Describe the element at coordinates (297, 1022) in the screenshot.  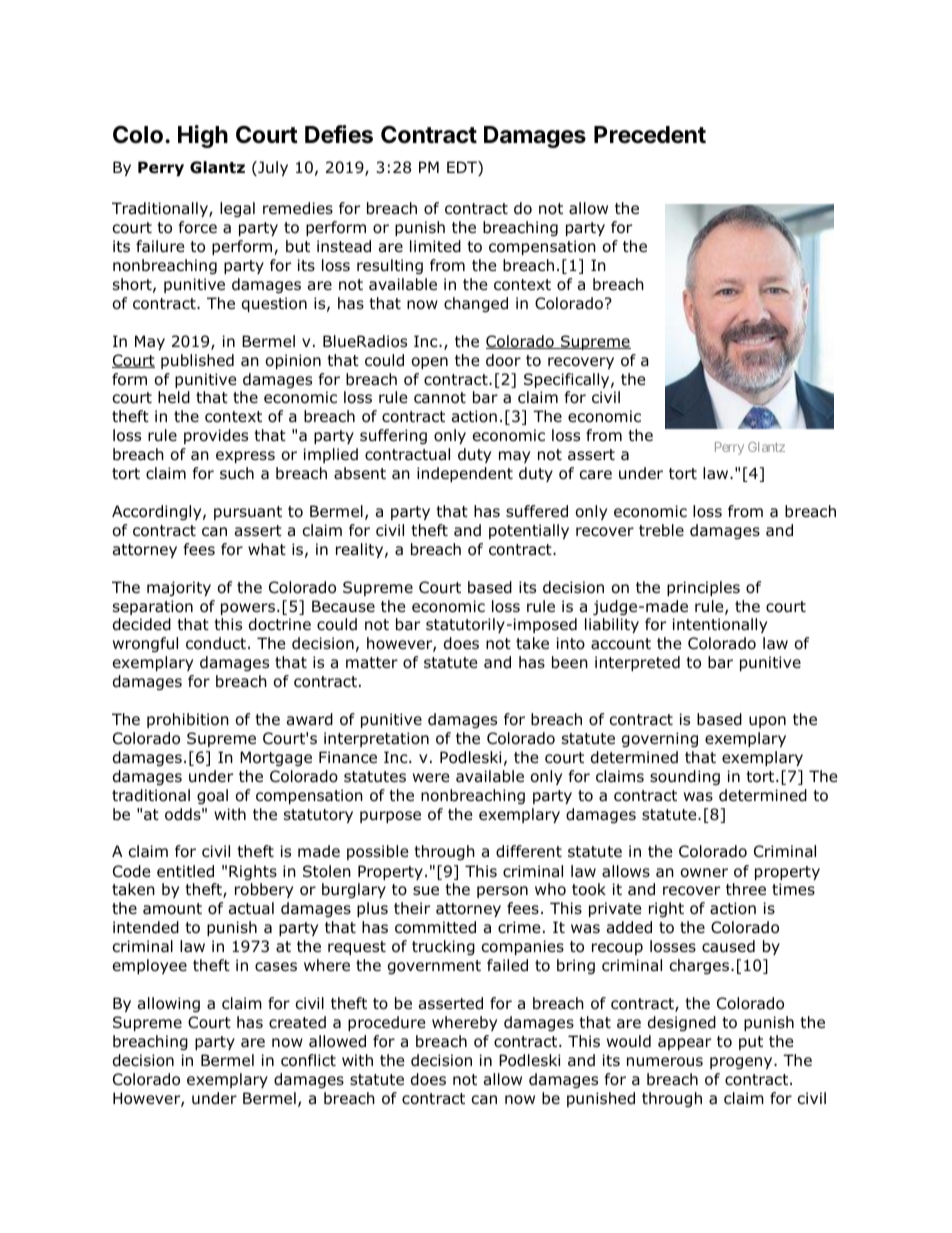
I see `created` at that location.
